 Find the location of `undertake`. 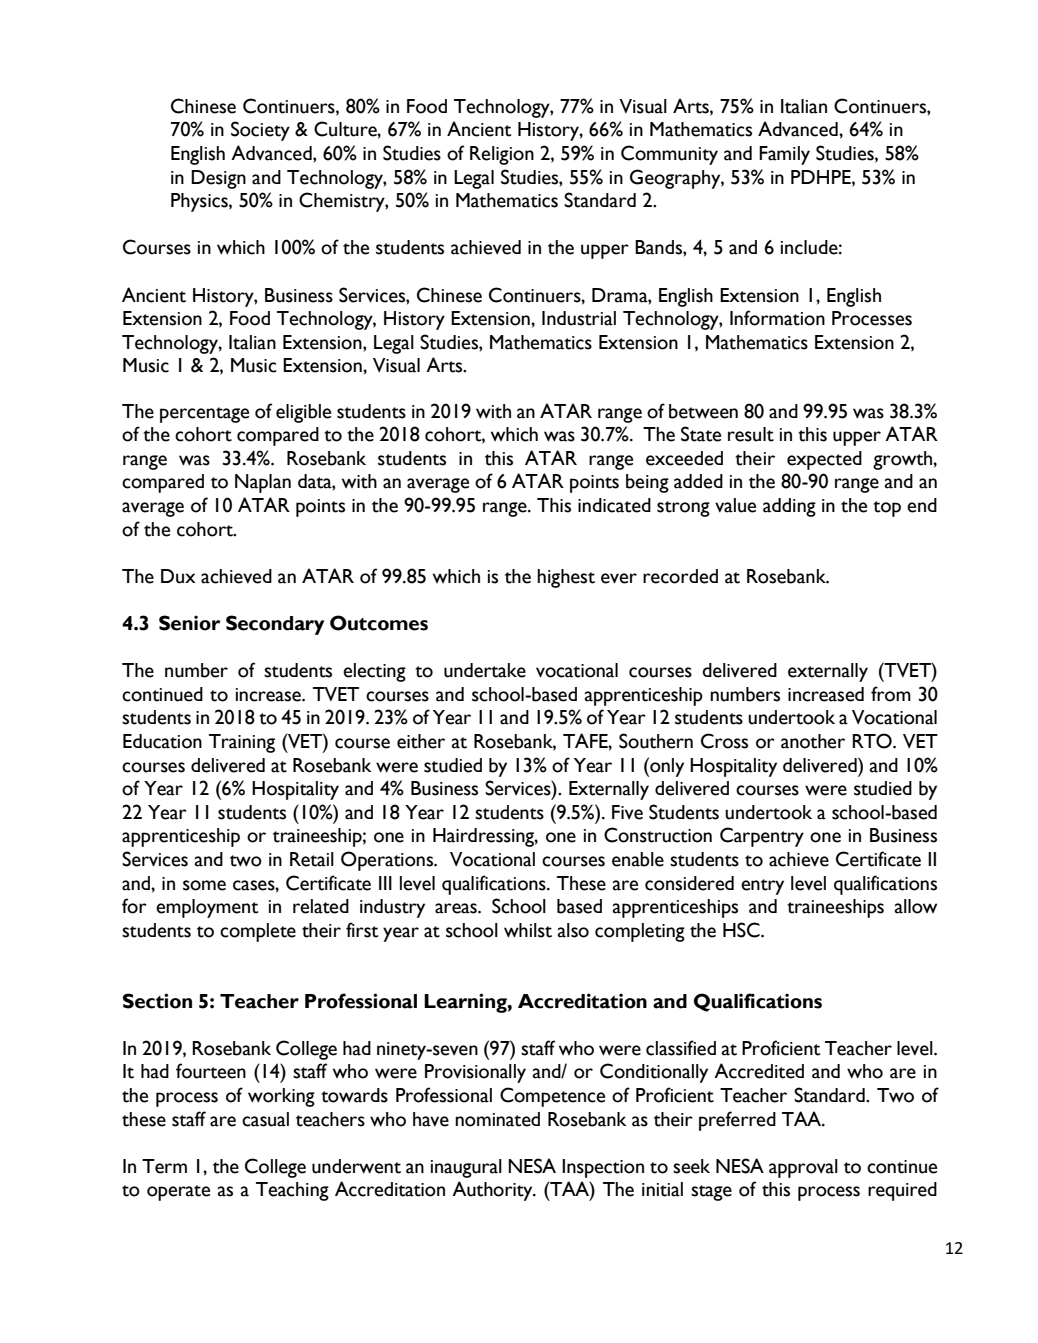

undertake is located at coordinates (485, 670).
